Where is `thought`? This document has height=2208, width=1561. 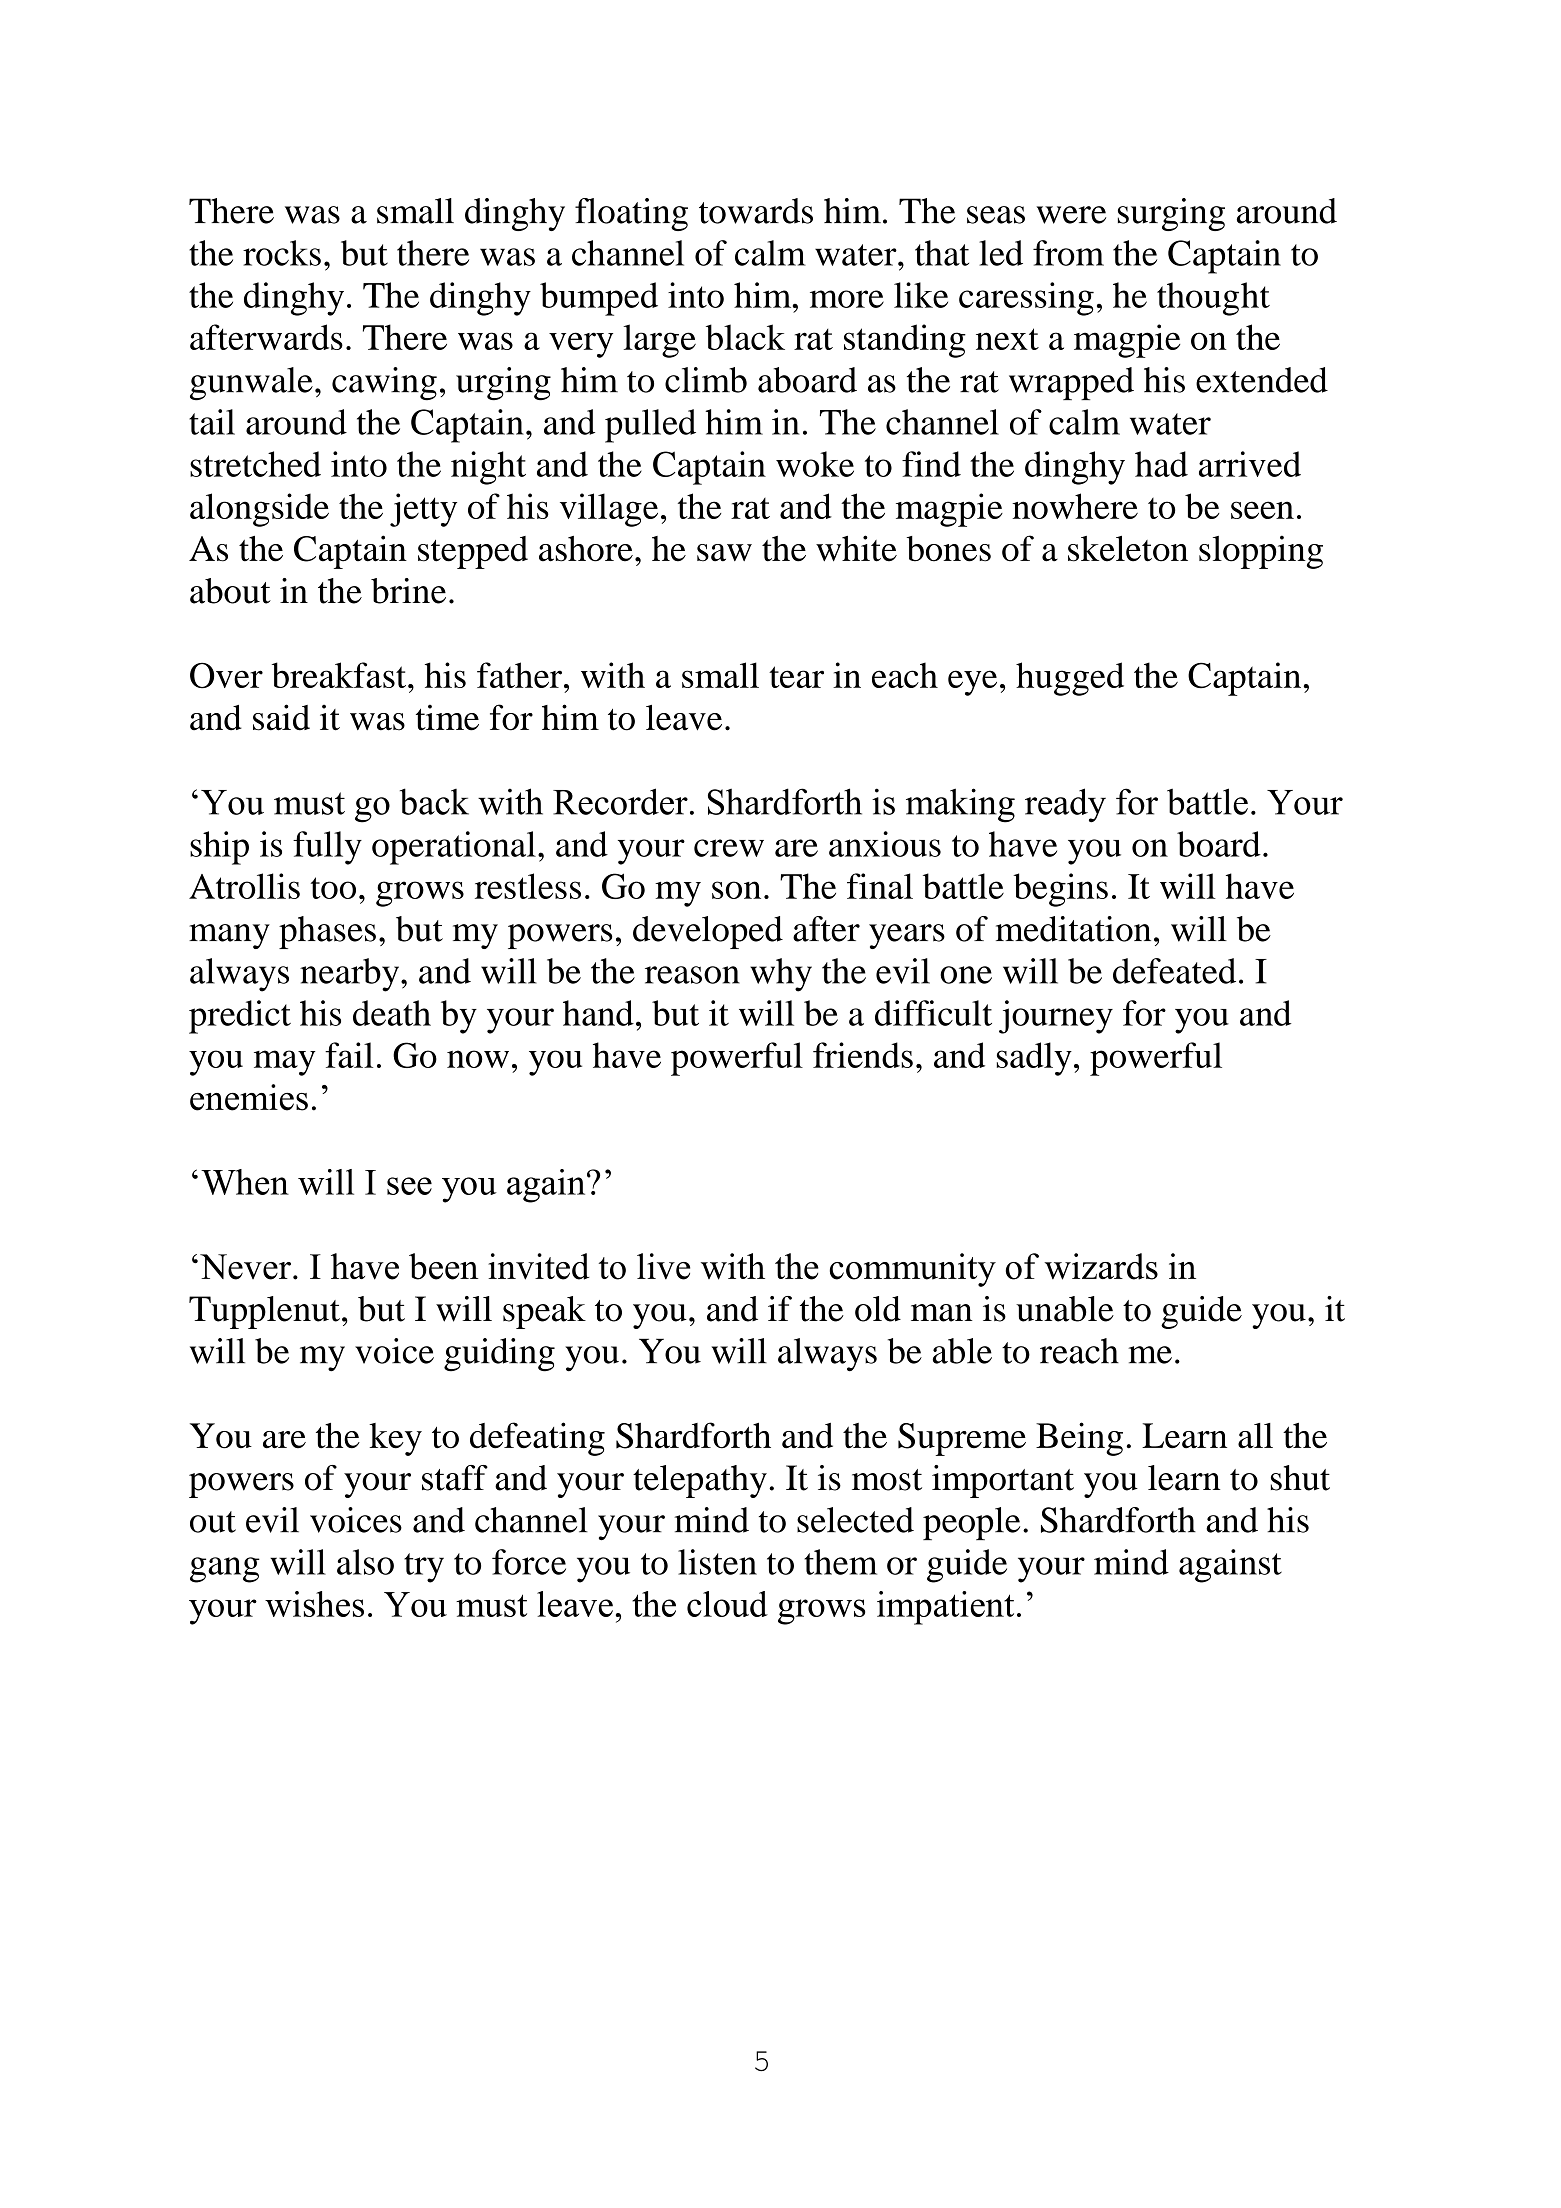 thought is located at coordinates (1213, 299).
